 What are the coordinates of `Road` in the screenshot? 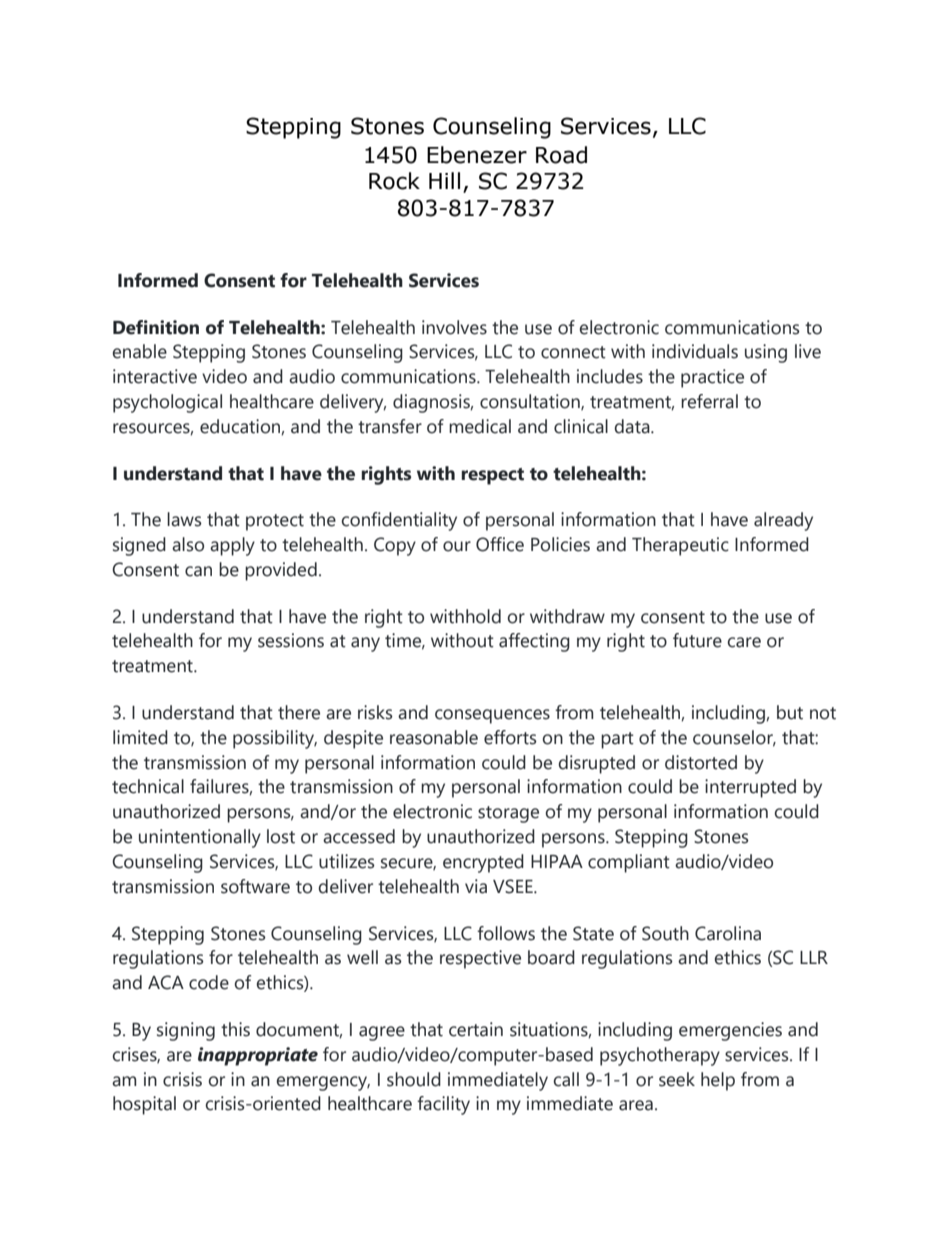 It's located at (561, 155).
